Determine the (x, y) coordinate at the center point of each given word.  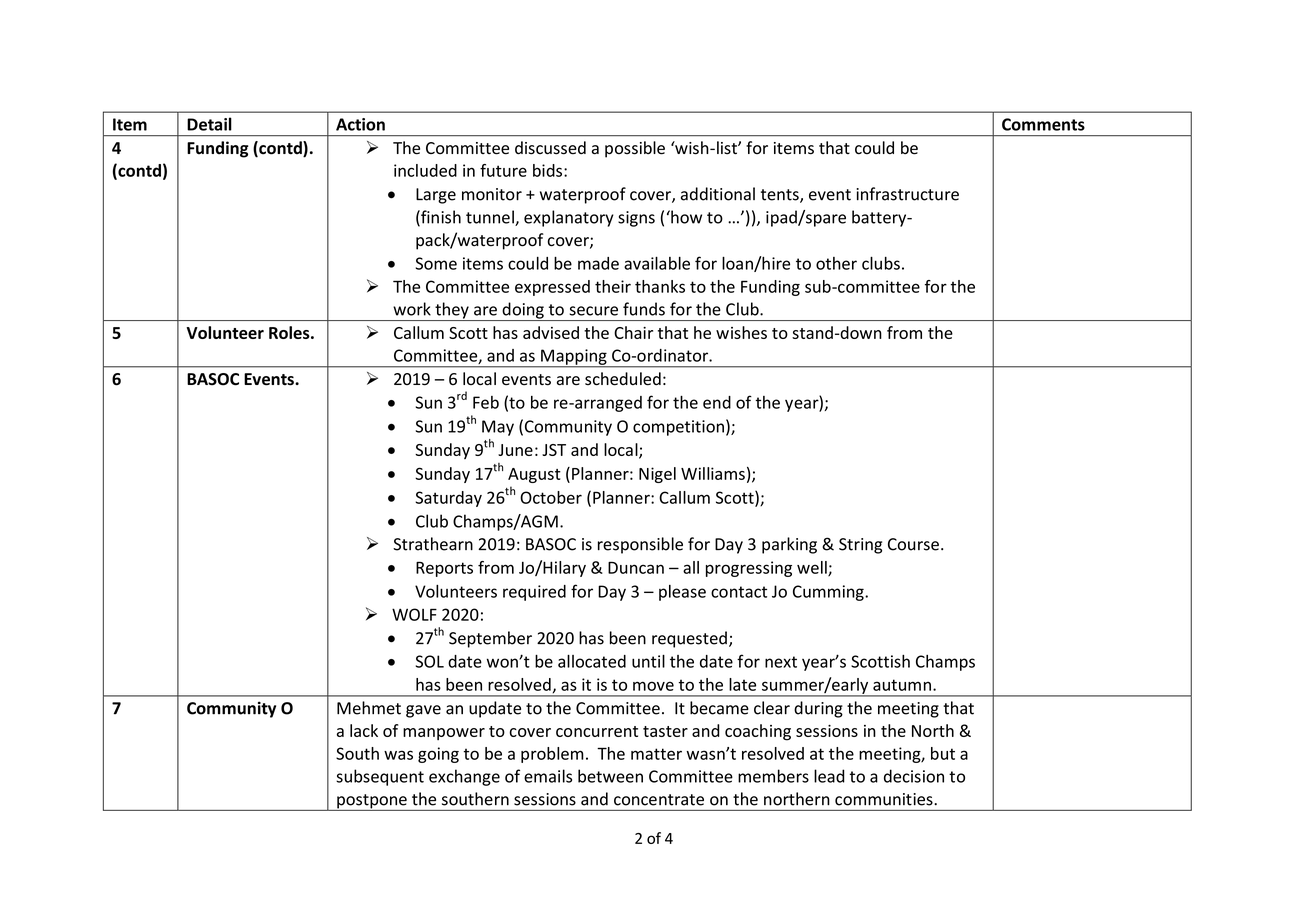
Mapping (574, 358)
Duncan (636, 567)
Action (360, 124)
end (717, 402)
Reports (444, 569)
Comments (1043, 124)
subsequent (380, 777)
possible (635, 149)
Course (913, 544)
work (412, 309)
